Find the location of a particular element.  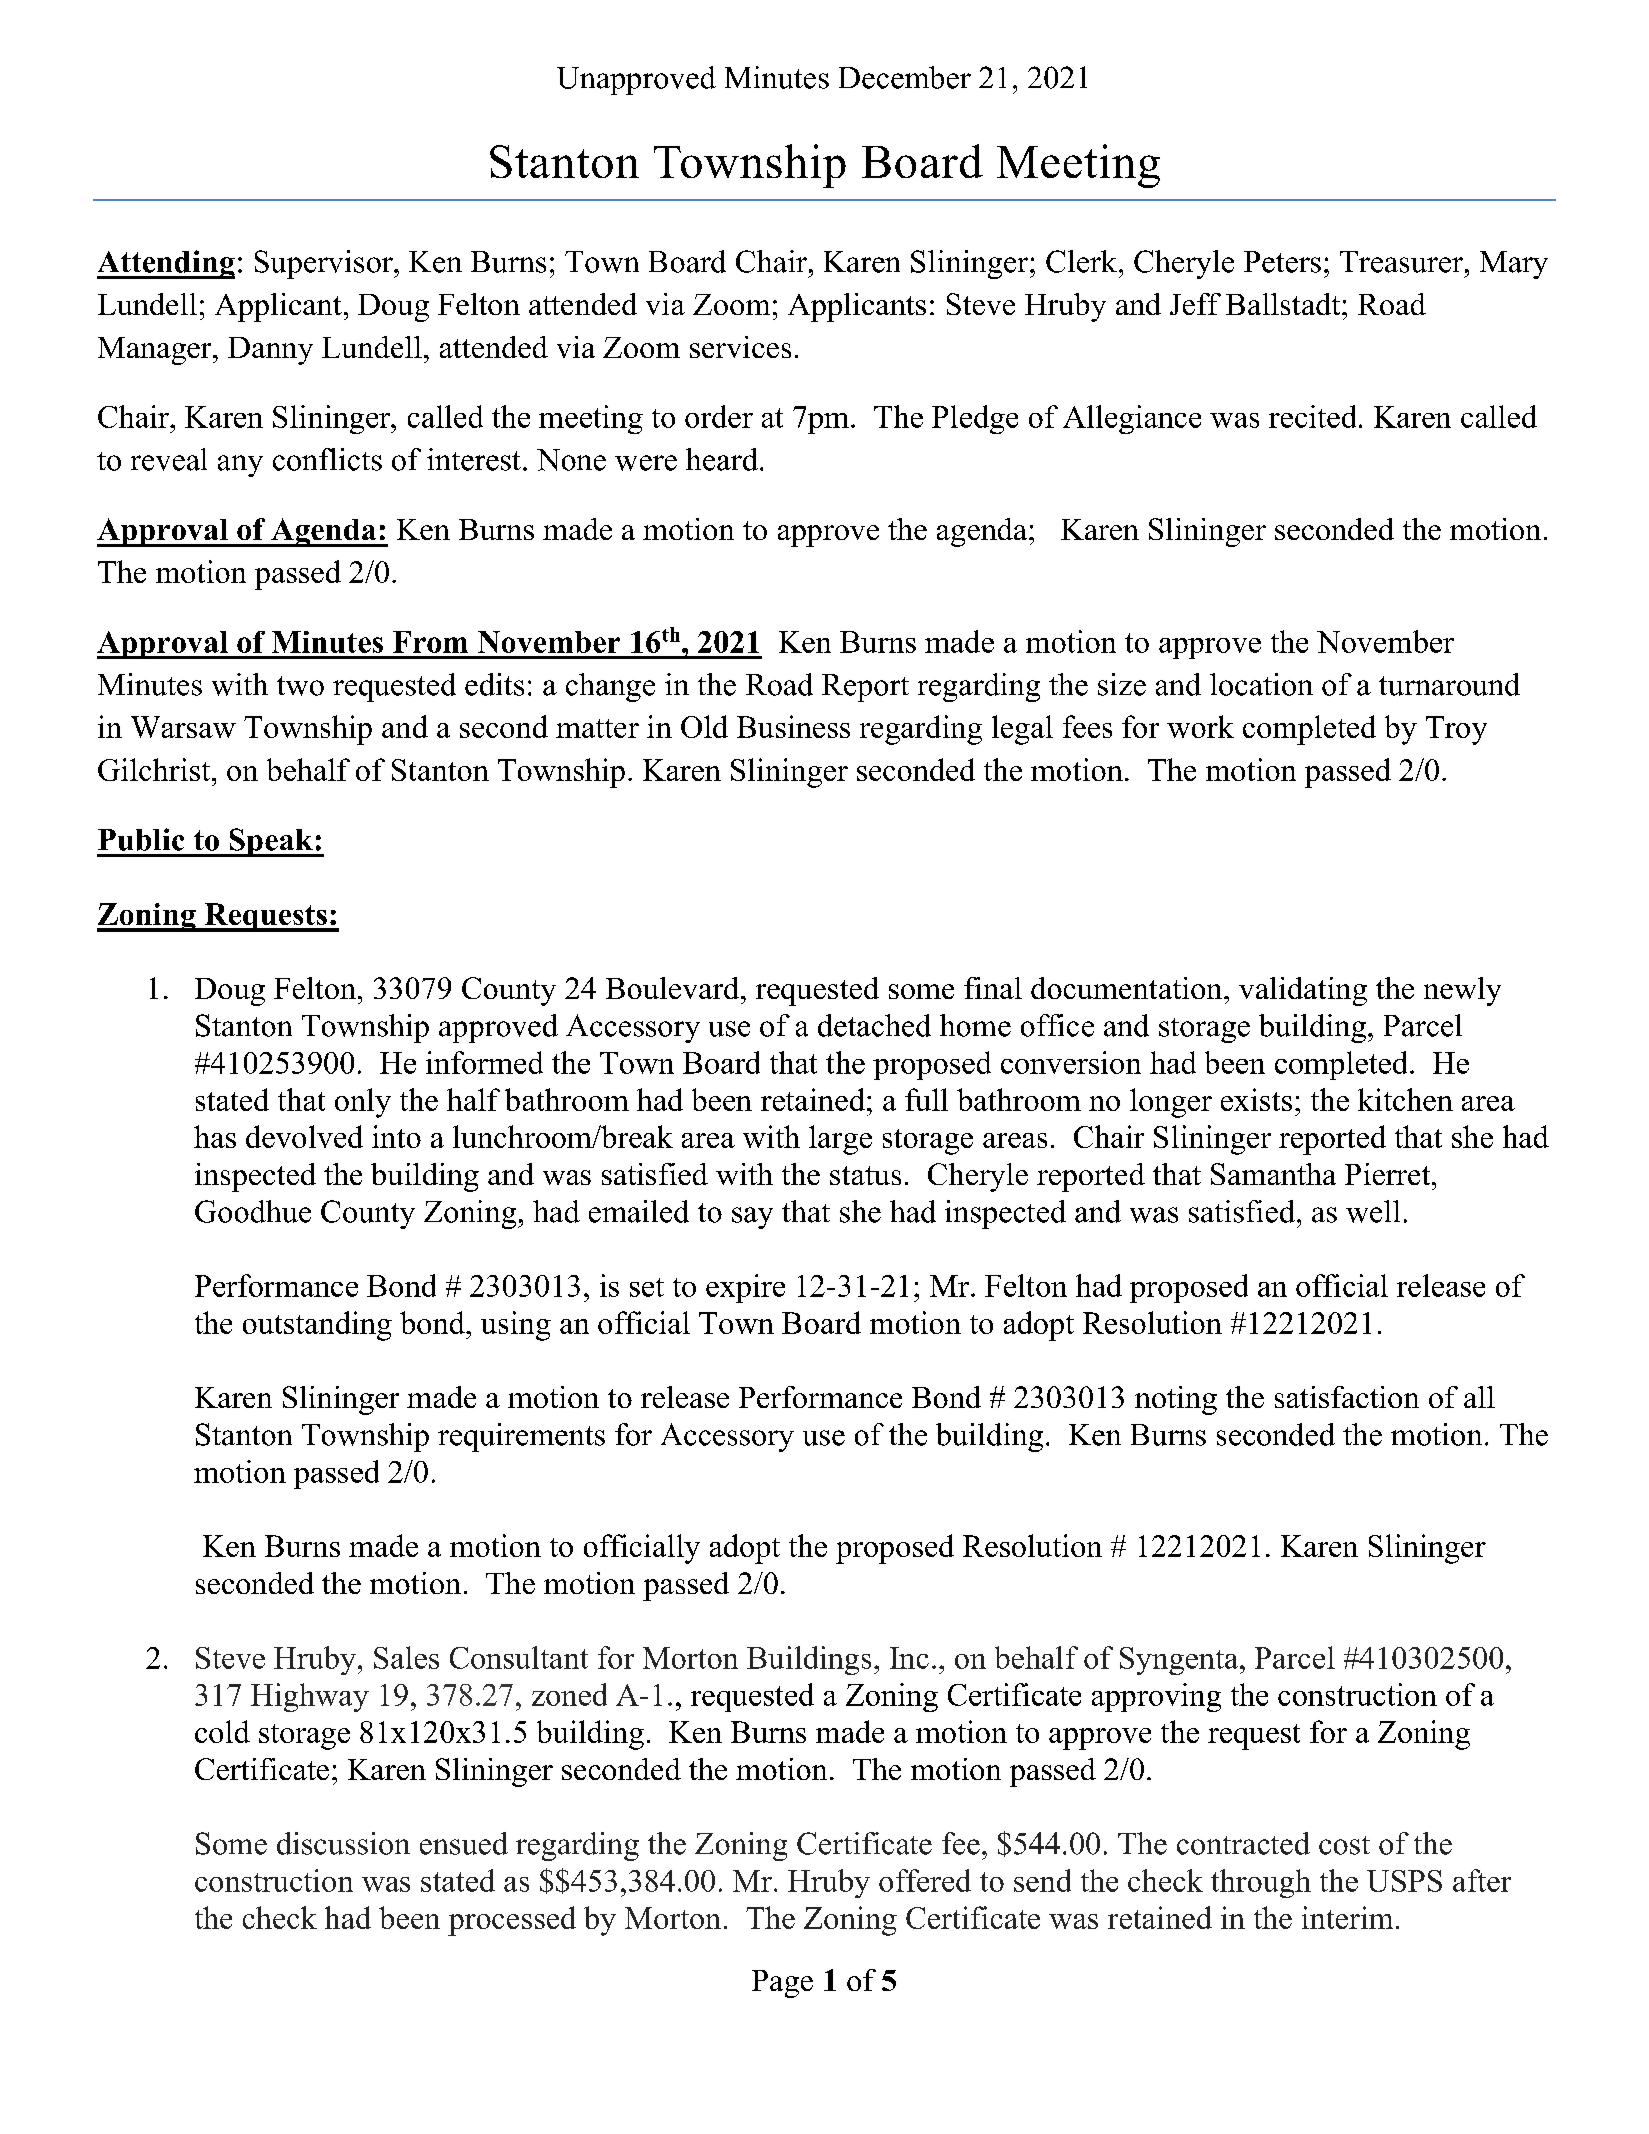

Treasurer is located at coordinates (1401, 262).
